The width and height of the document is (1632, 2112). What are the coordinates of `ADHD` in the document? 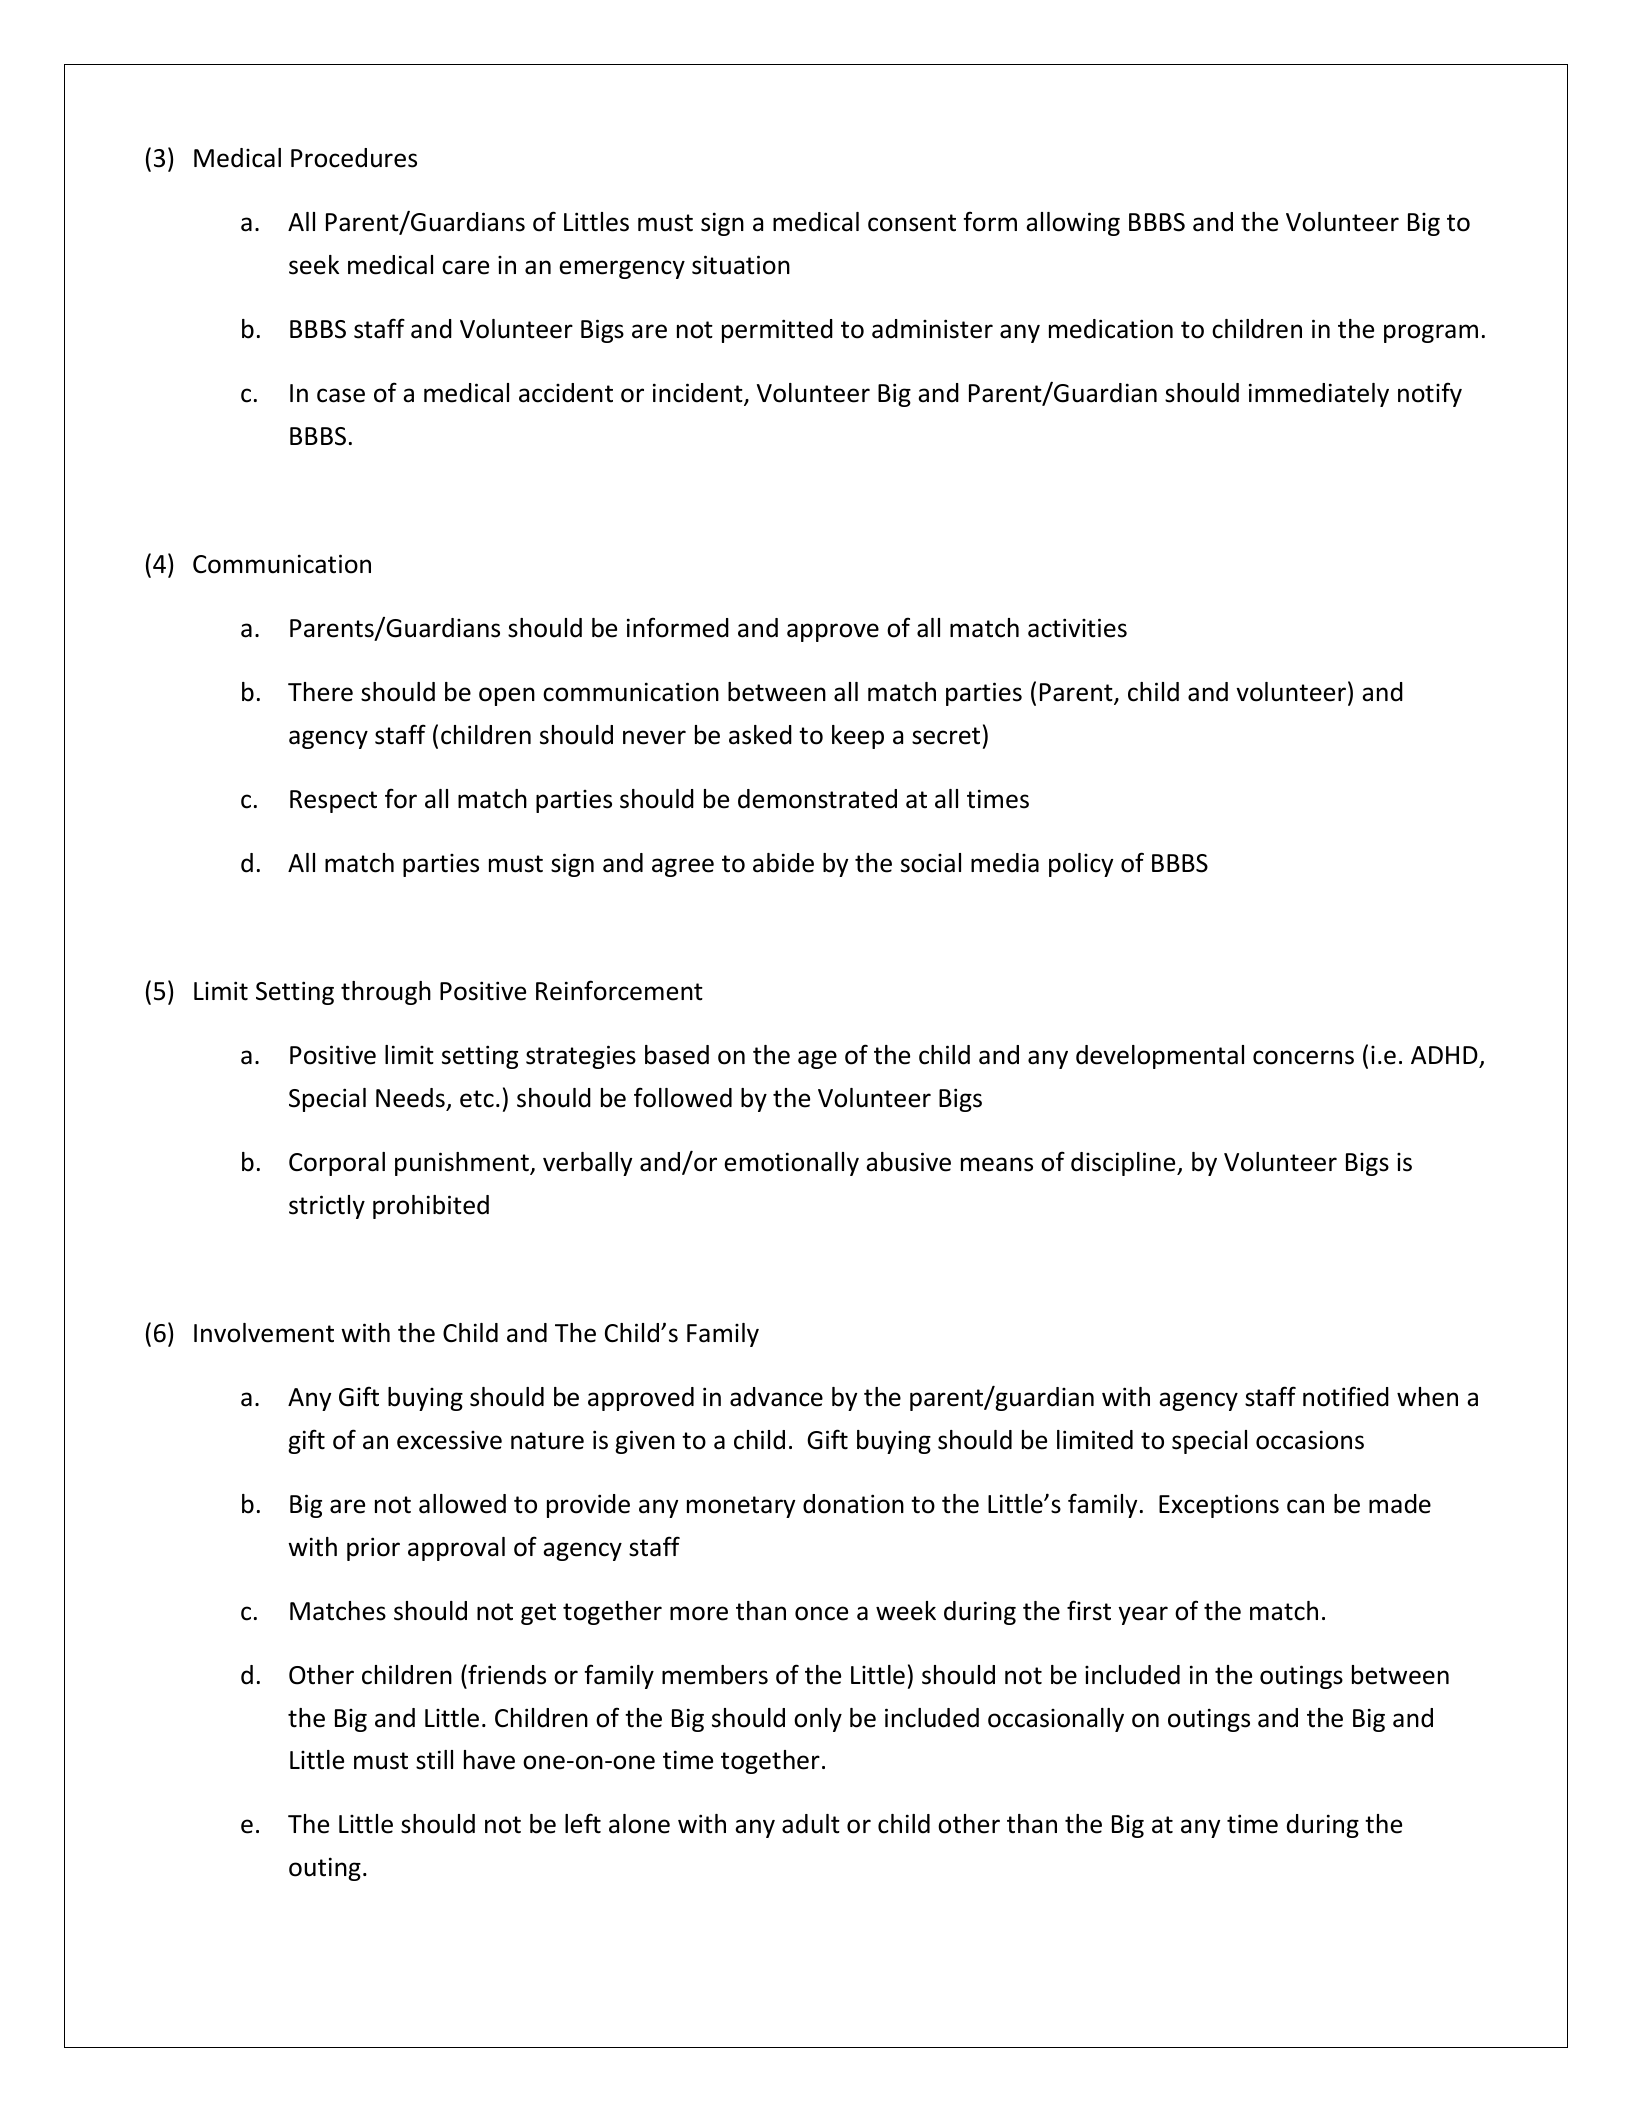 It's located at (1444, 1055).
